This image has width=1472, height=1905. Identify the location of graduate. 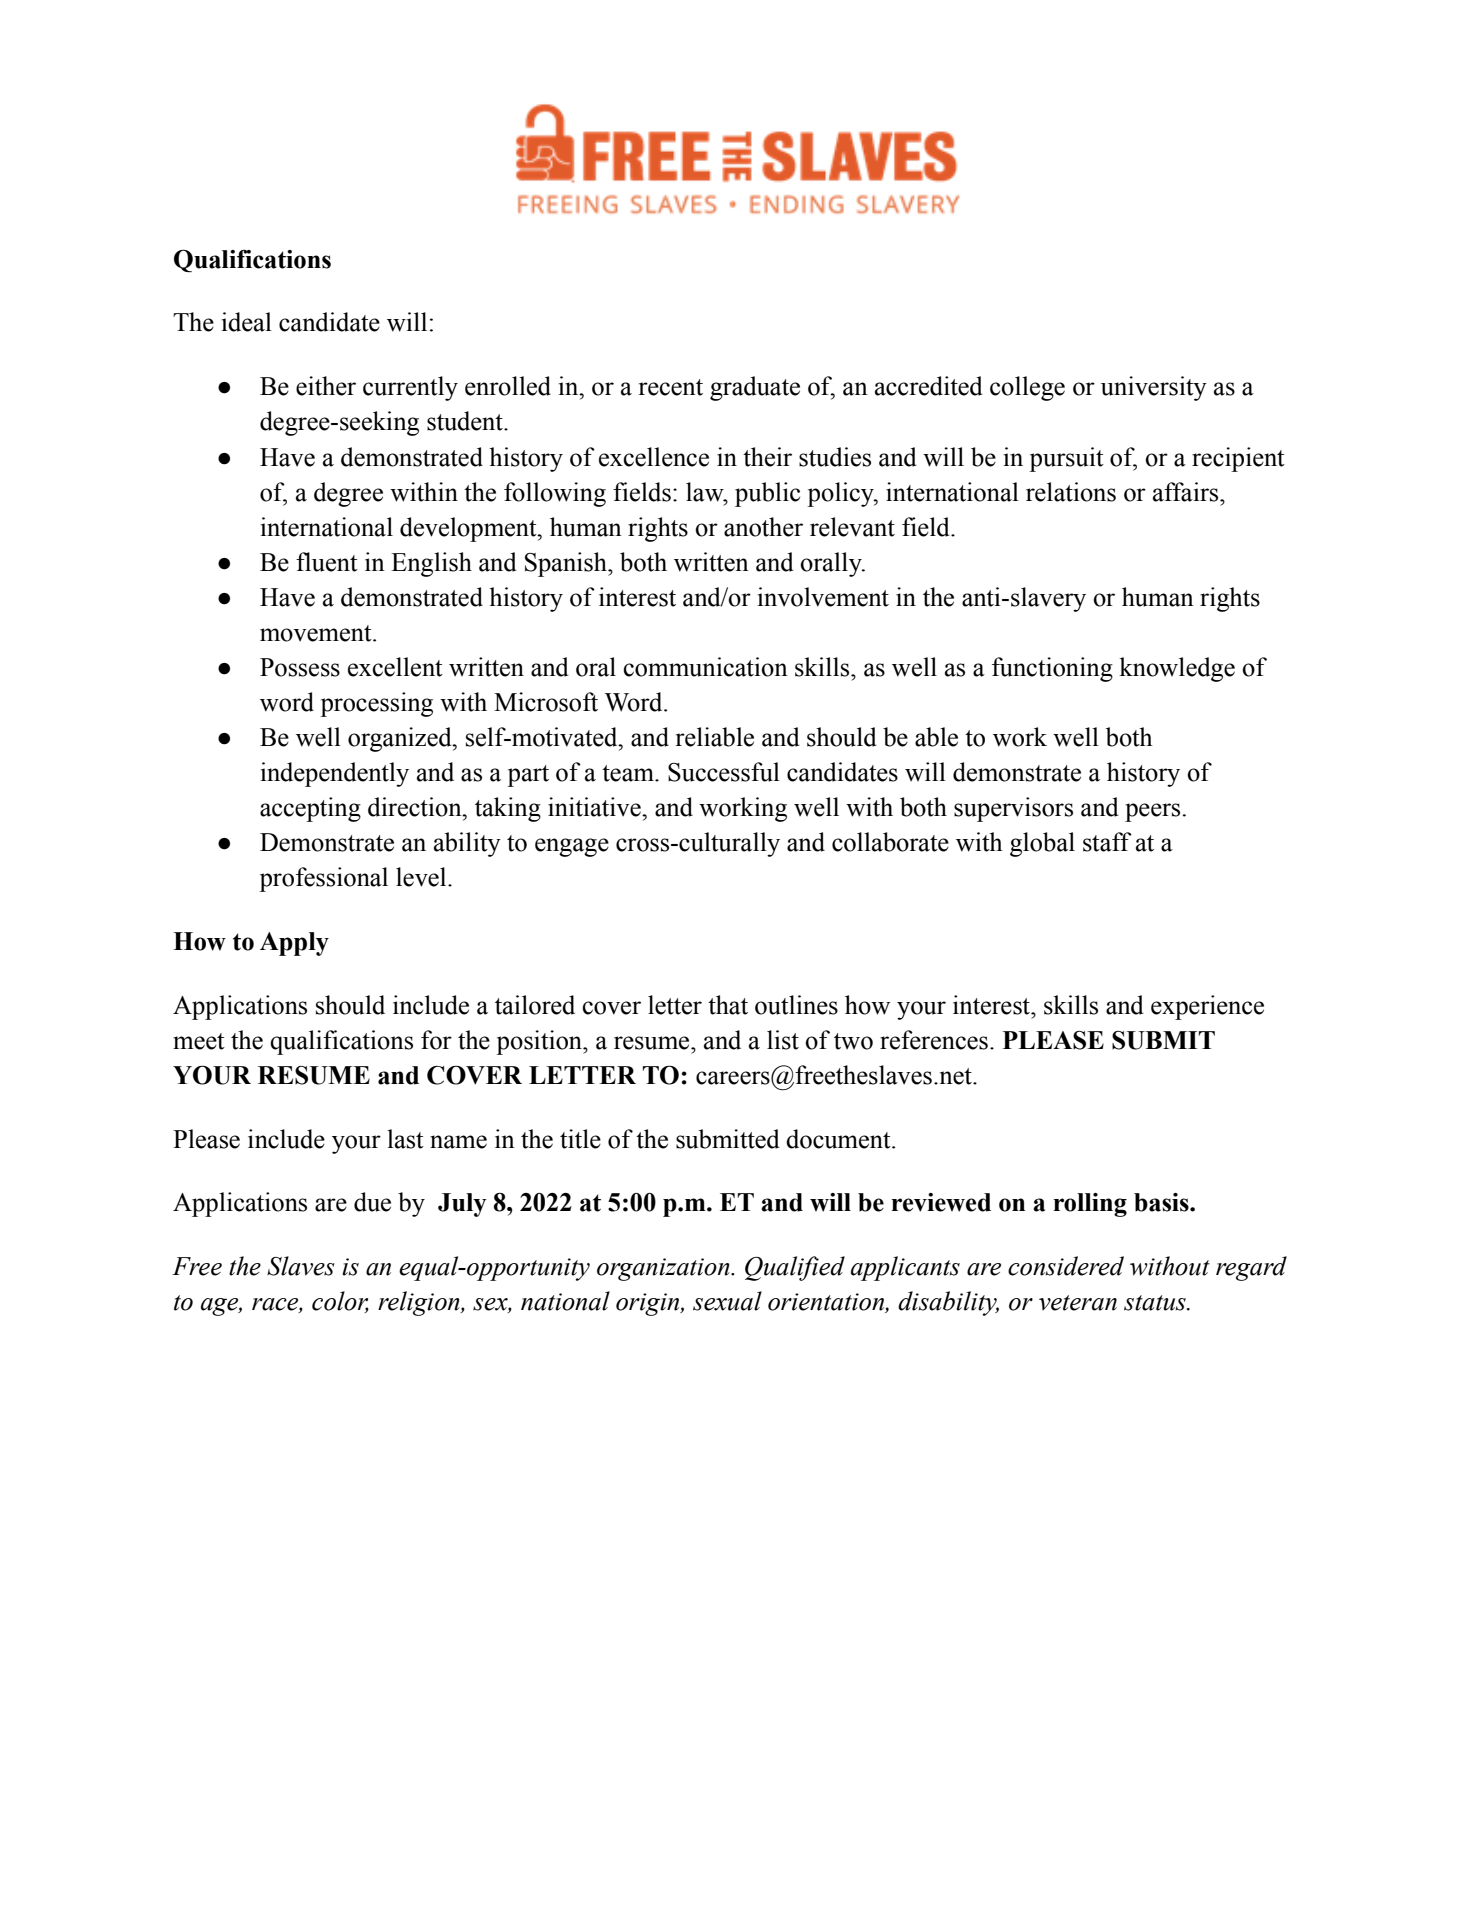
(755, 388).
